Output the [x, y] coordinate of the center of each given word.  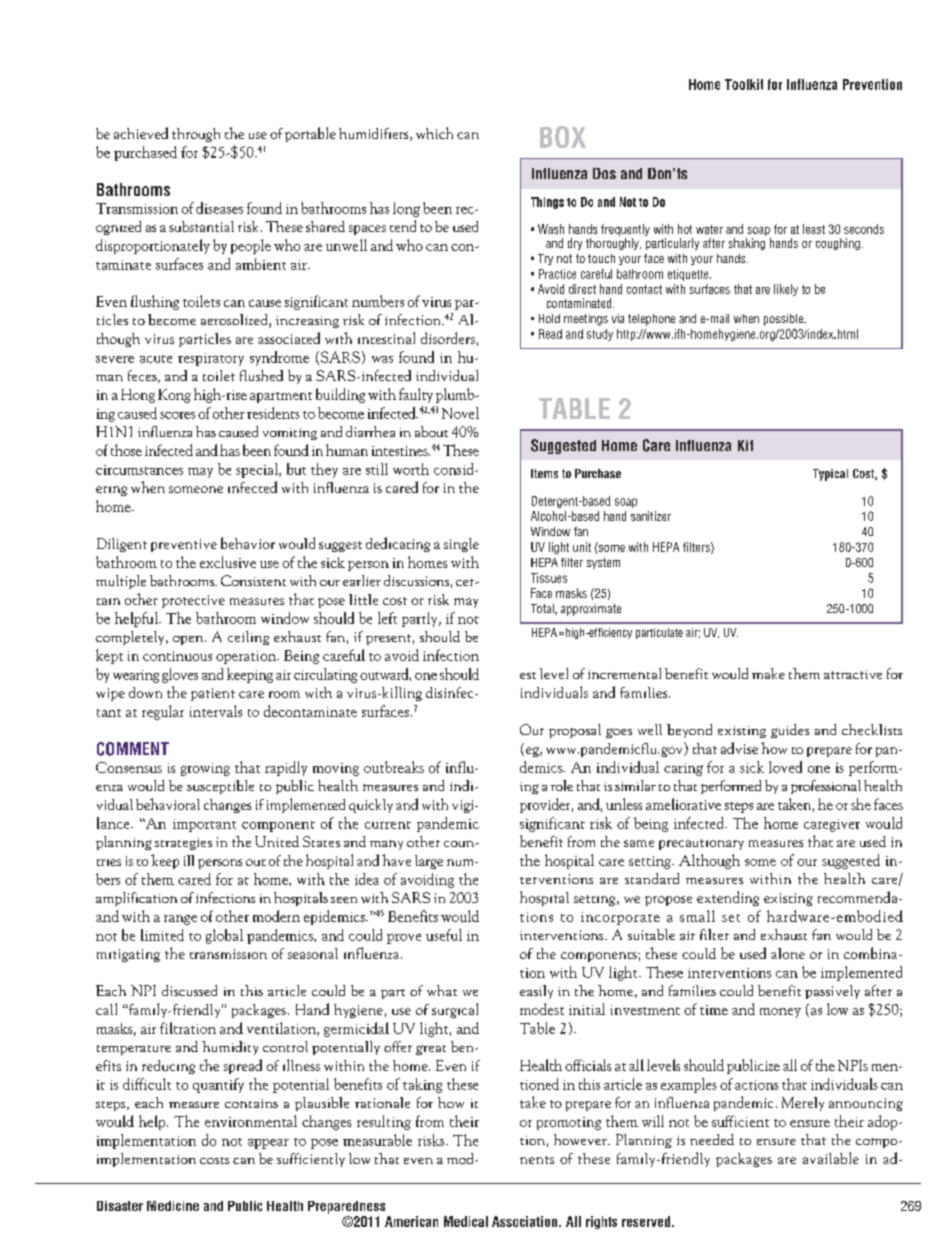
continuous [177, 656]
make [768, 673]
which [434, 133]
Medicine [173, 1206]
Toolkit [744, 84]
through [196, 135]
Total [543, 609]
